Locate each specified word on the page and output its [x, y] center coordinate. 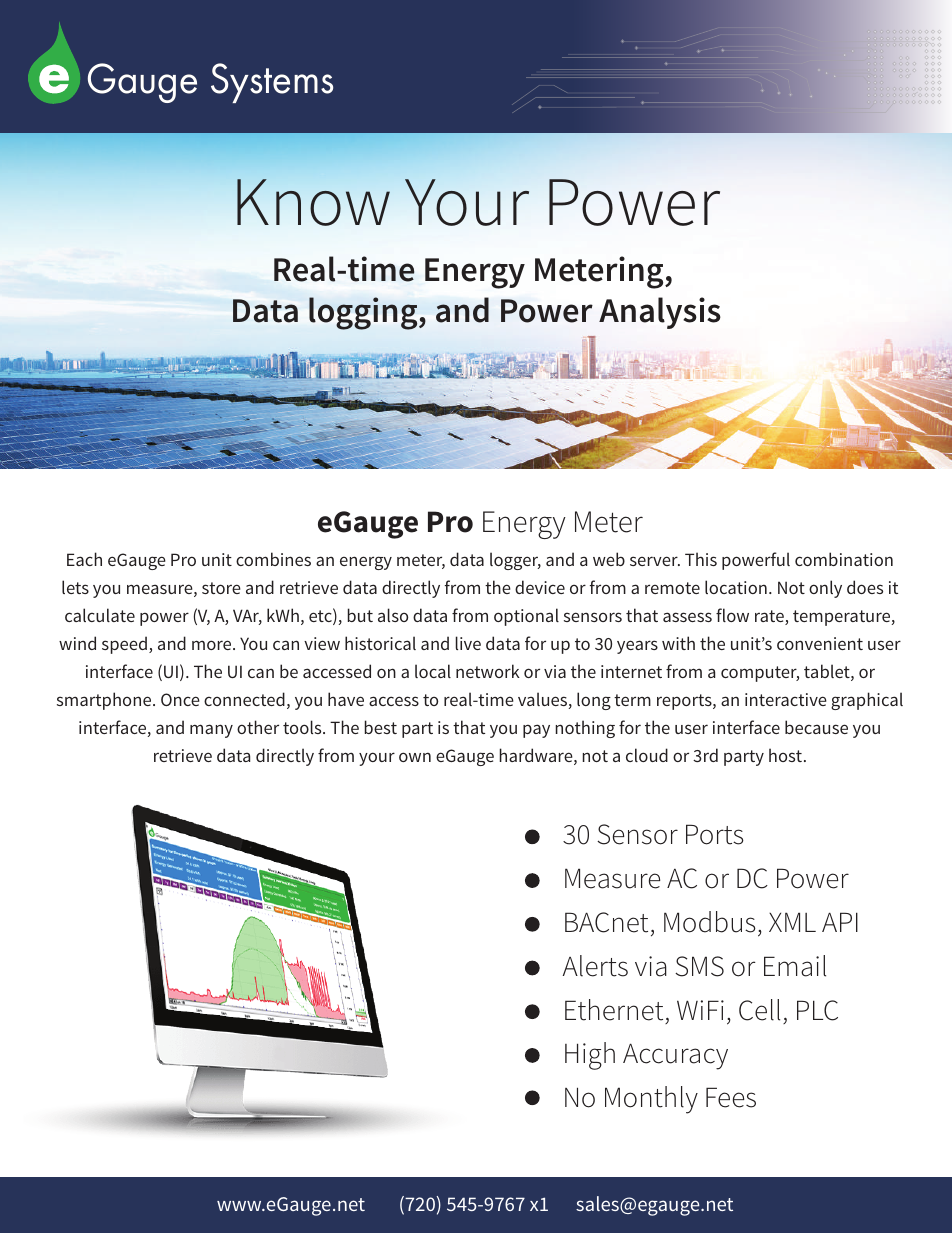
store [221, 588]
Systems [272, 83]
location [736, 587]
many [211, 731]
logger [515, 561]
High [590, 1056]
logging [364, 313]
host [785, 755]
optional [526, 617]
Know [313, 202]
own [415, 757]
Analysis [660, 313]
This [701, 559]
